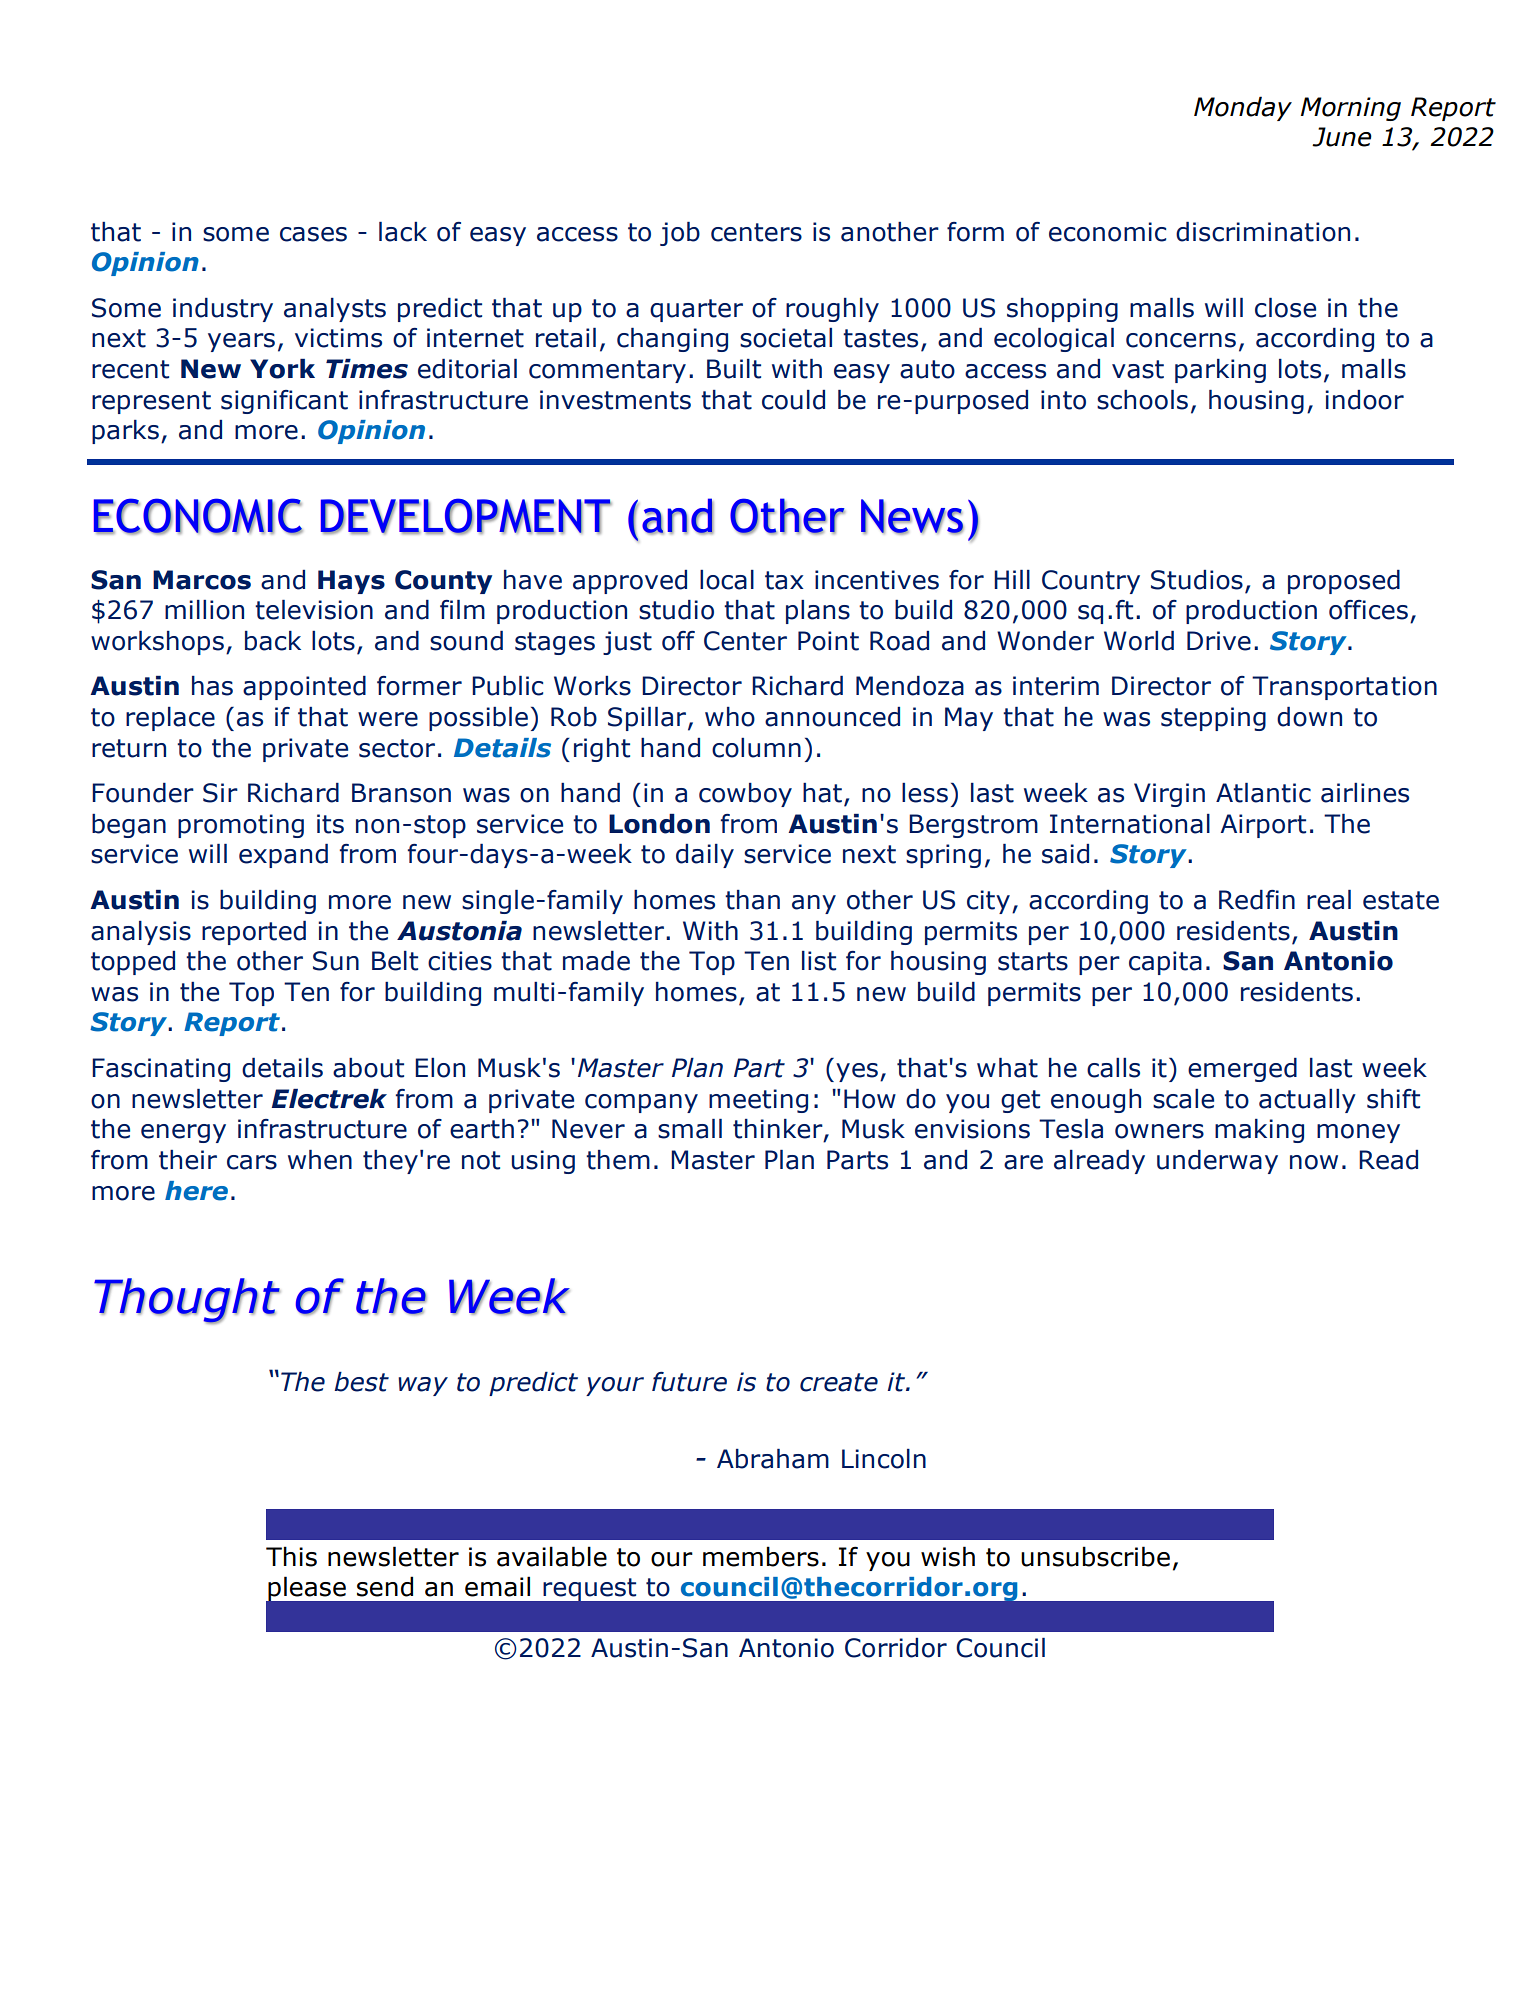  What do you see at coordinates (1263, 826) in the image?
I see `Airport` at bounding box center [1263, 826].
